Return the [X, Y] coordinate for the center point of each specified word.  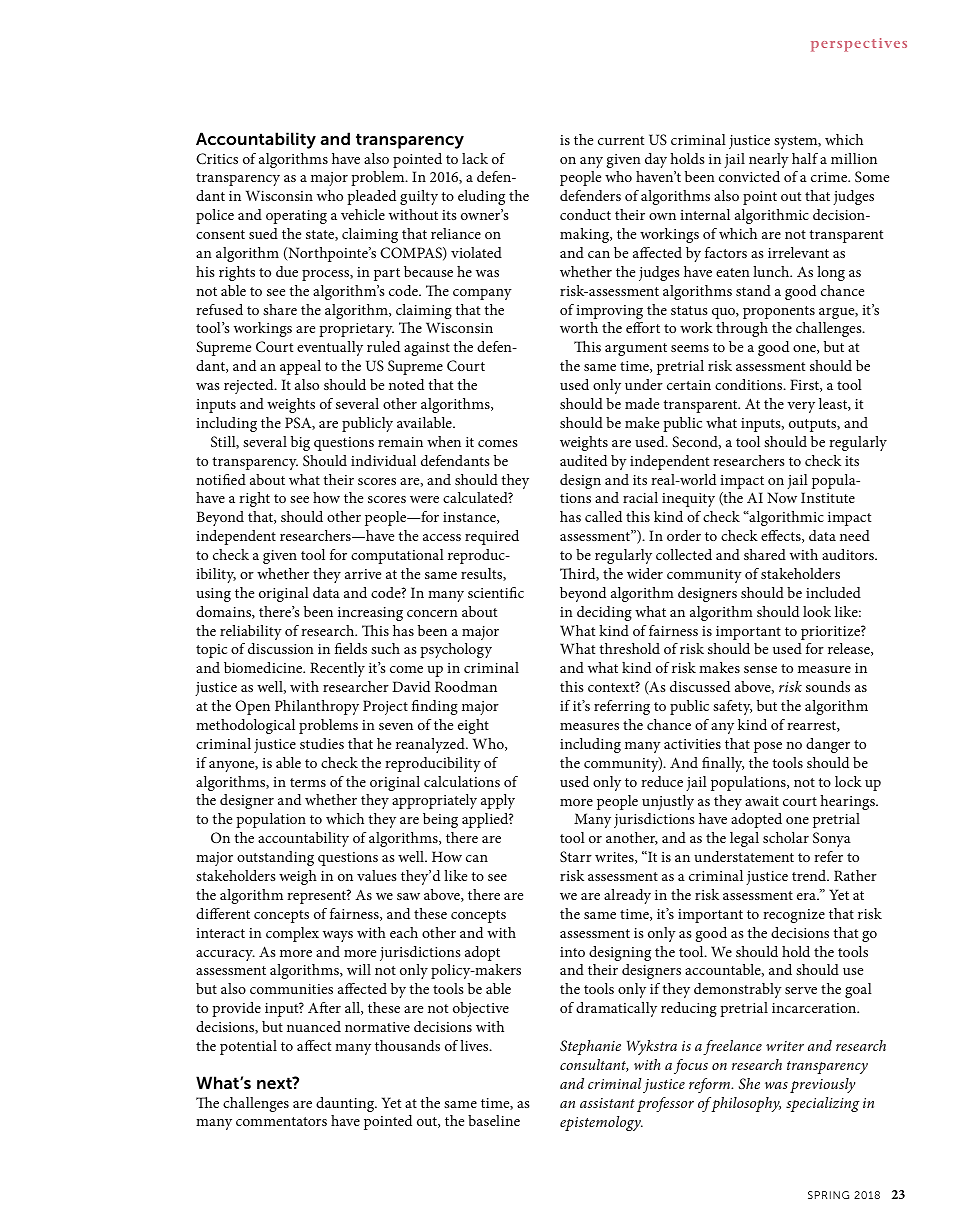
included [833, 592]
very [801, 407]
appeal [300, 367]
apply [498, 801]
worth [579, 327]
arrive [363, 574]
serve [801, 990]
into [572, 952]
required [492, 537]
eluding [481, 197]
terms [308, 782]
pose [768, 747]
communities [291, 989]
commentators [281, 1121]
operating [296, 217]
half [805, 158]
